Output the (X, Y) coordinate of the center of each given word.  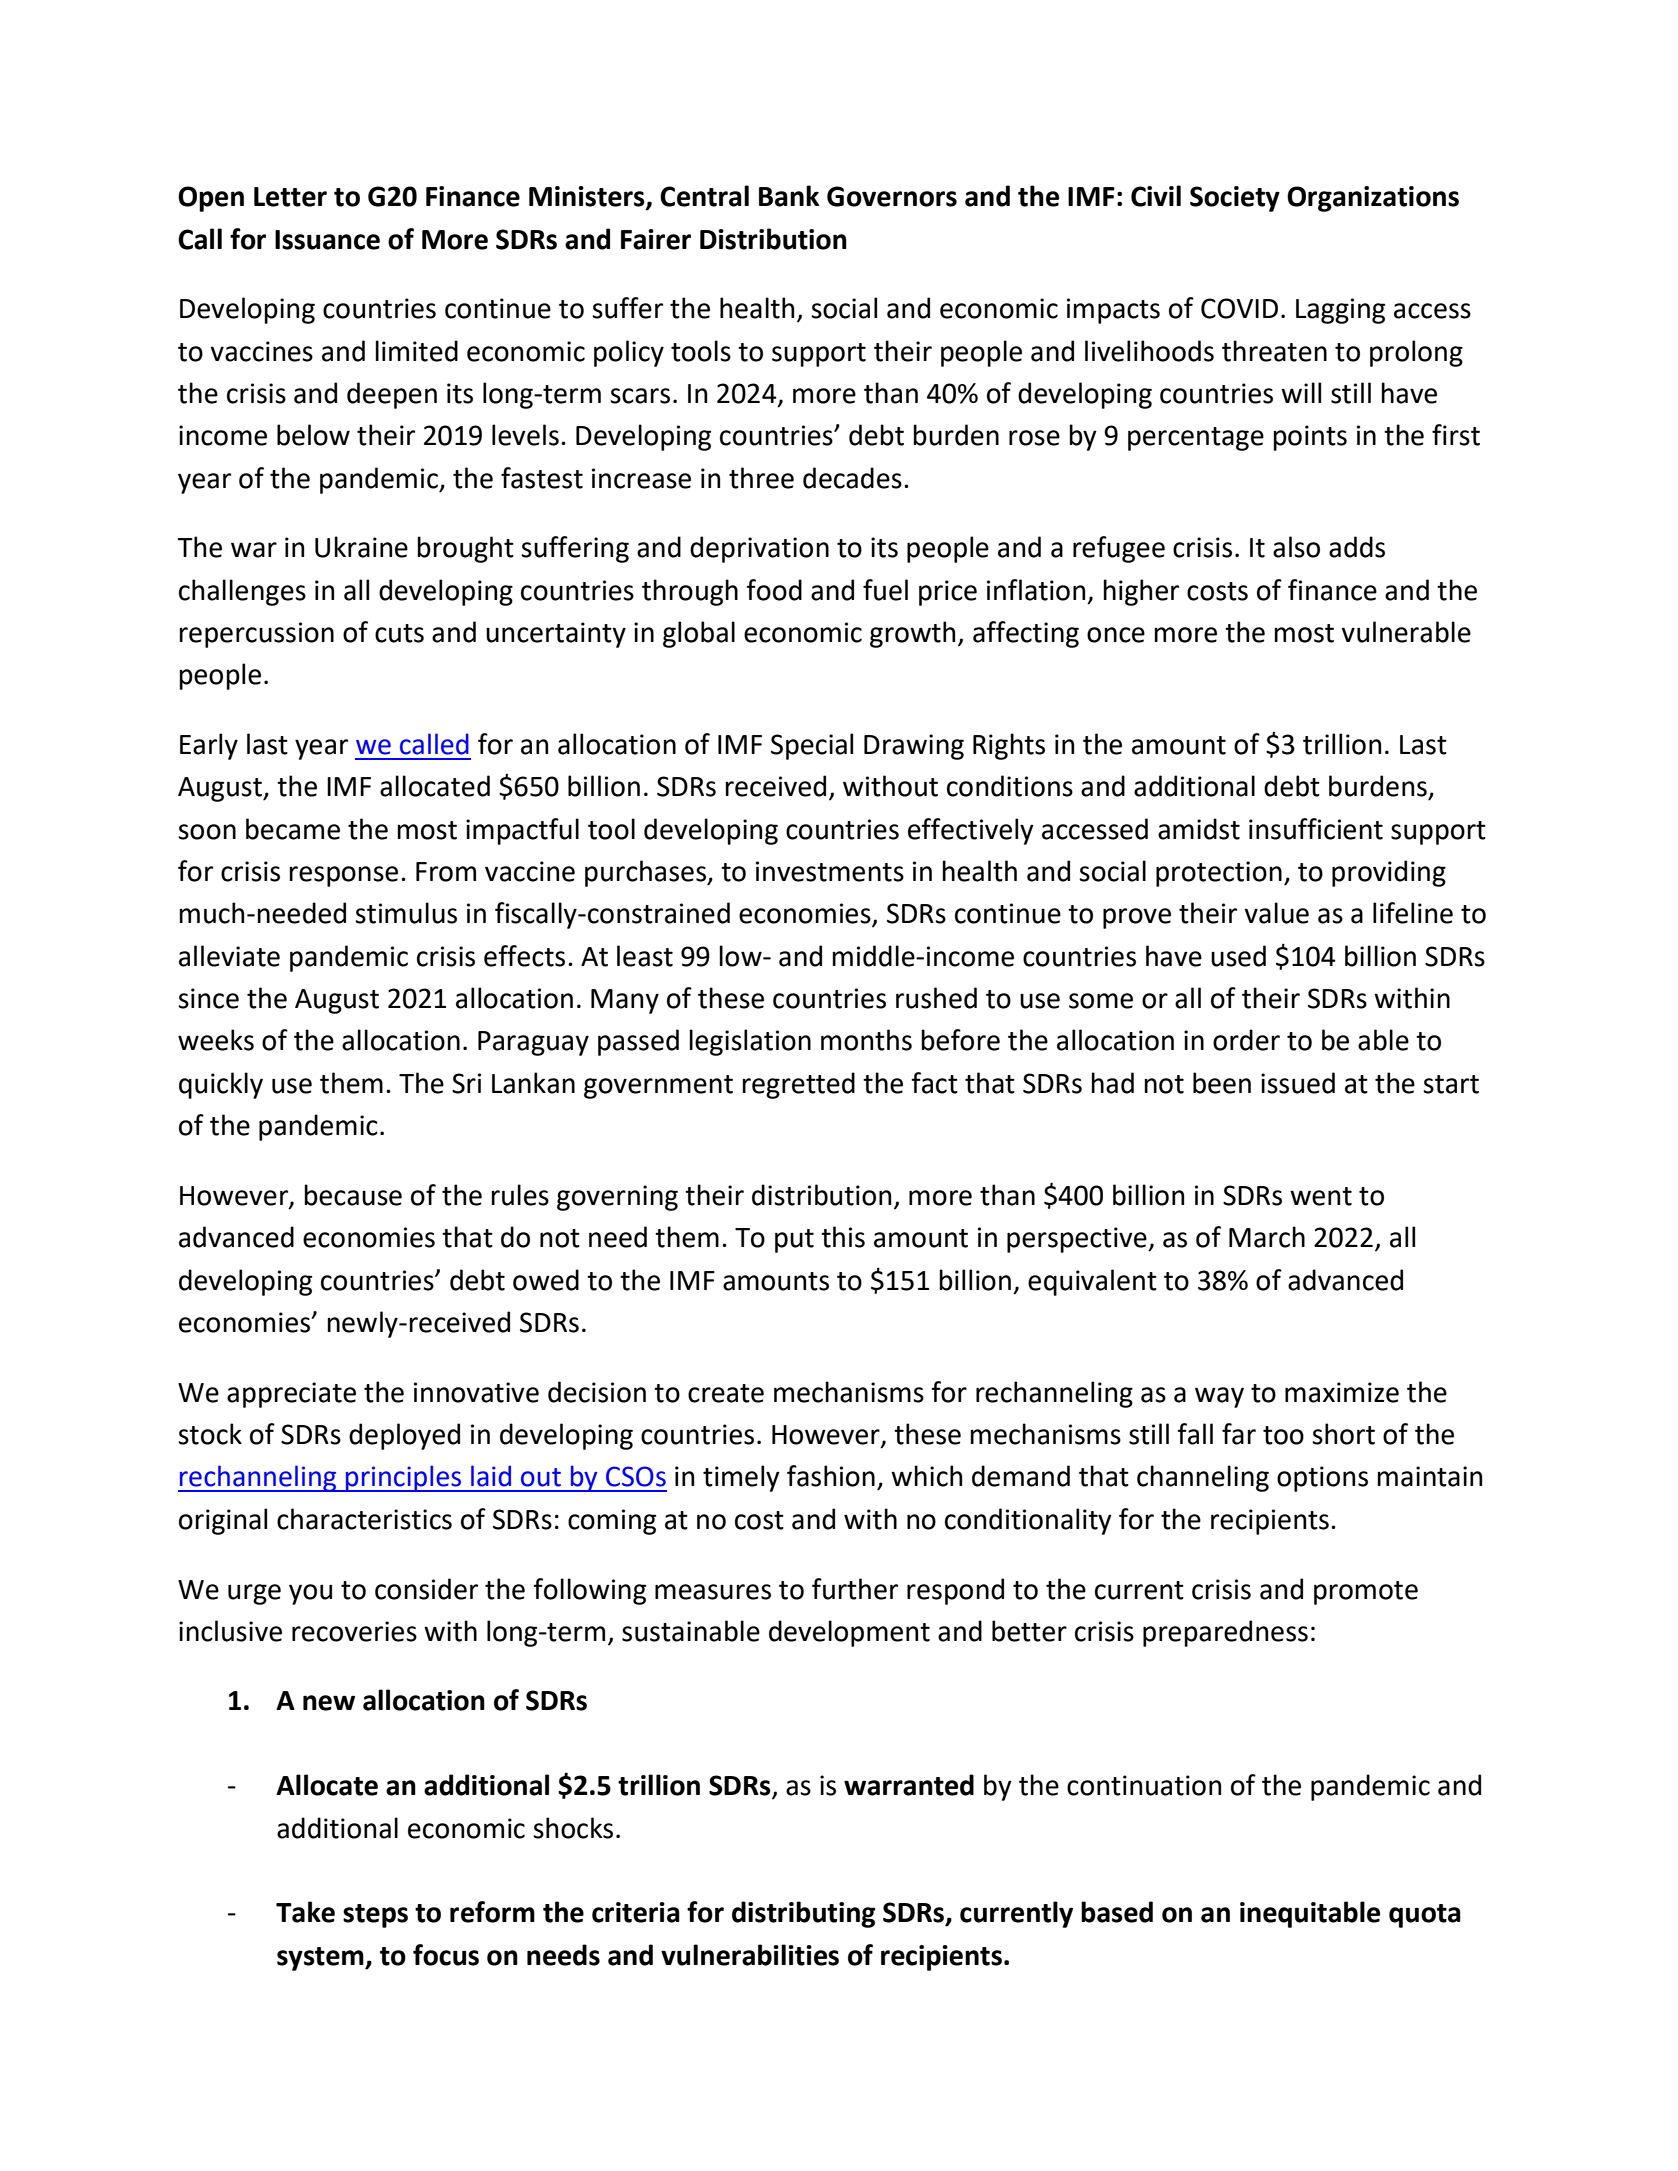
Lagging (1340, 311)
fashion (831, 1476)
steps (375, 1916)
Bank (789, 196)
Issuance (327, 240)
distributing (803, 1914)
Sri (466, 1083)
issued (1298, 1083)
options (1322, 1479)
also (1296, 547)
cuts (399, 633)
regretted (798, 1085)
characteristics (364, 1519)
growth (912, 634)
